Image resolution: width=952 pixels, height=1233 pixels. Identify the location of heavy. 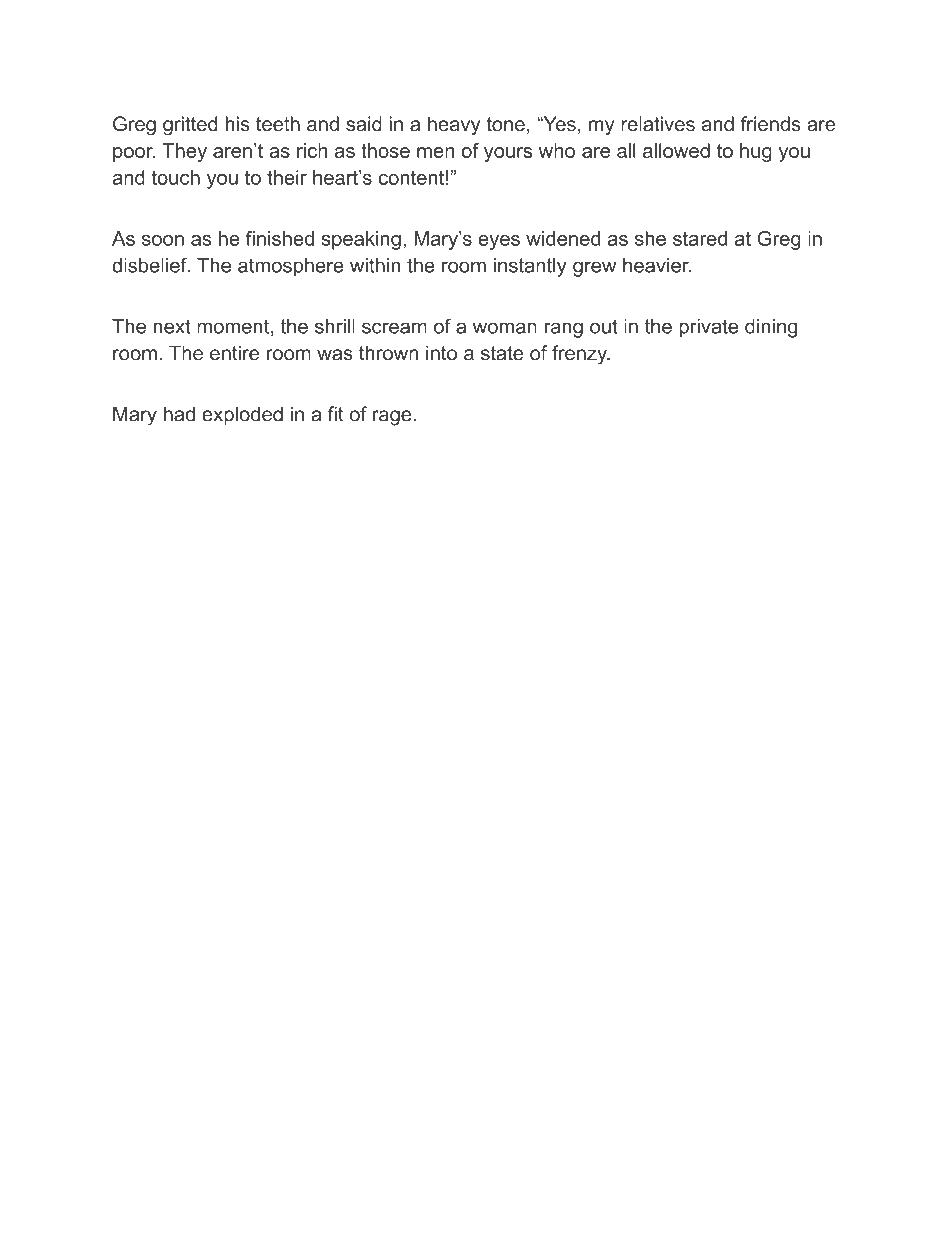
(454, 126).
